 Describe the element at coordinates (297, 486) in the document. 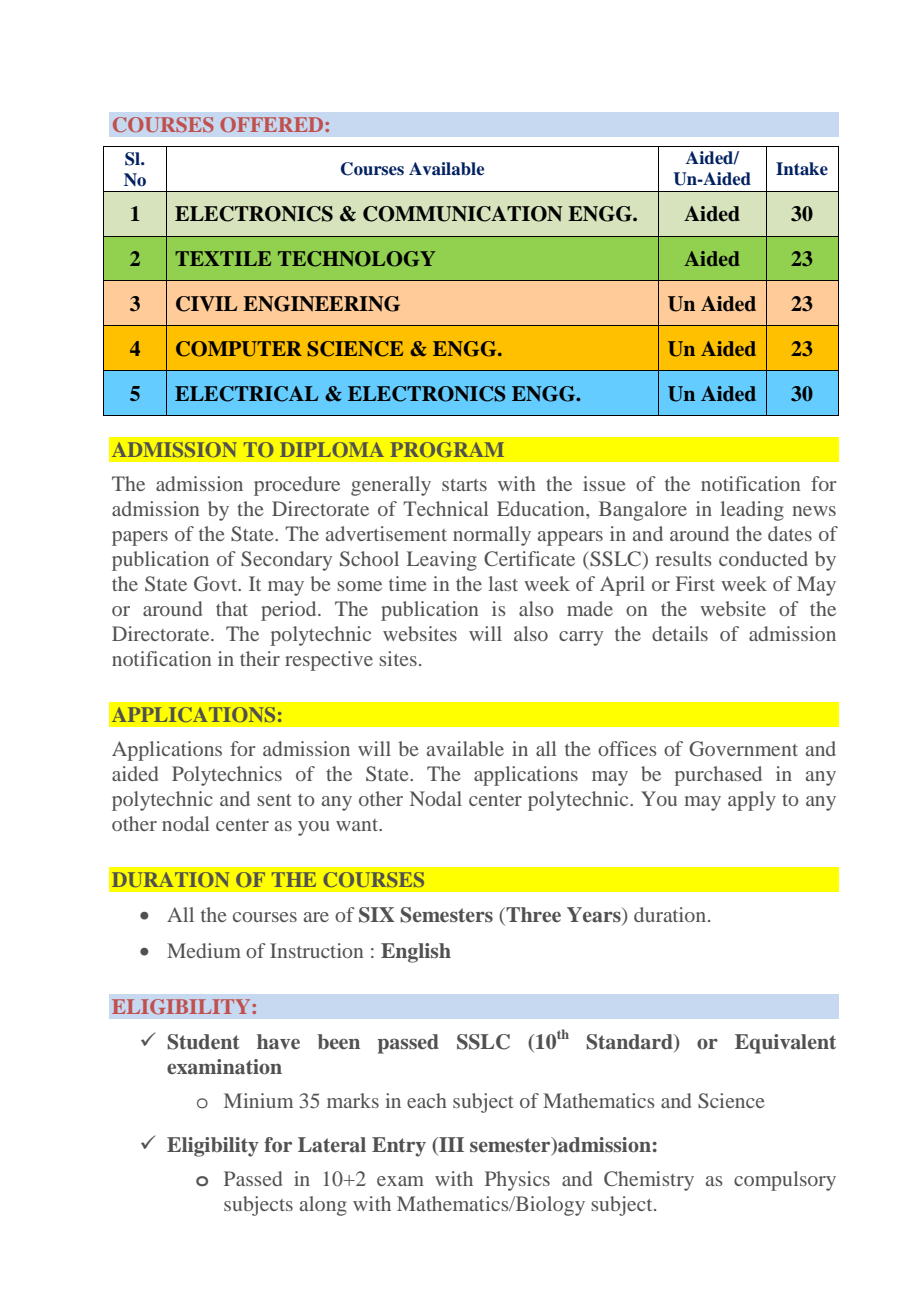

I see `procedure` at that location.
